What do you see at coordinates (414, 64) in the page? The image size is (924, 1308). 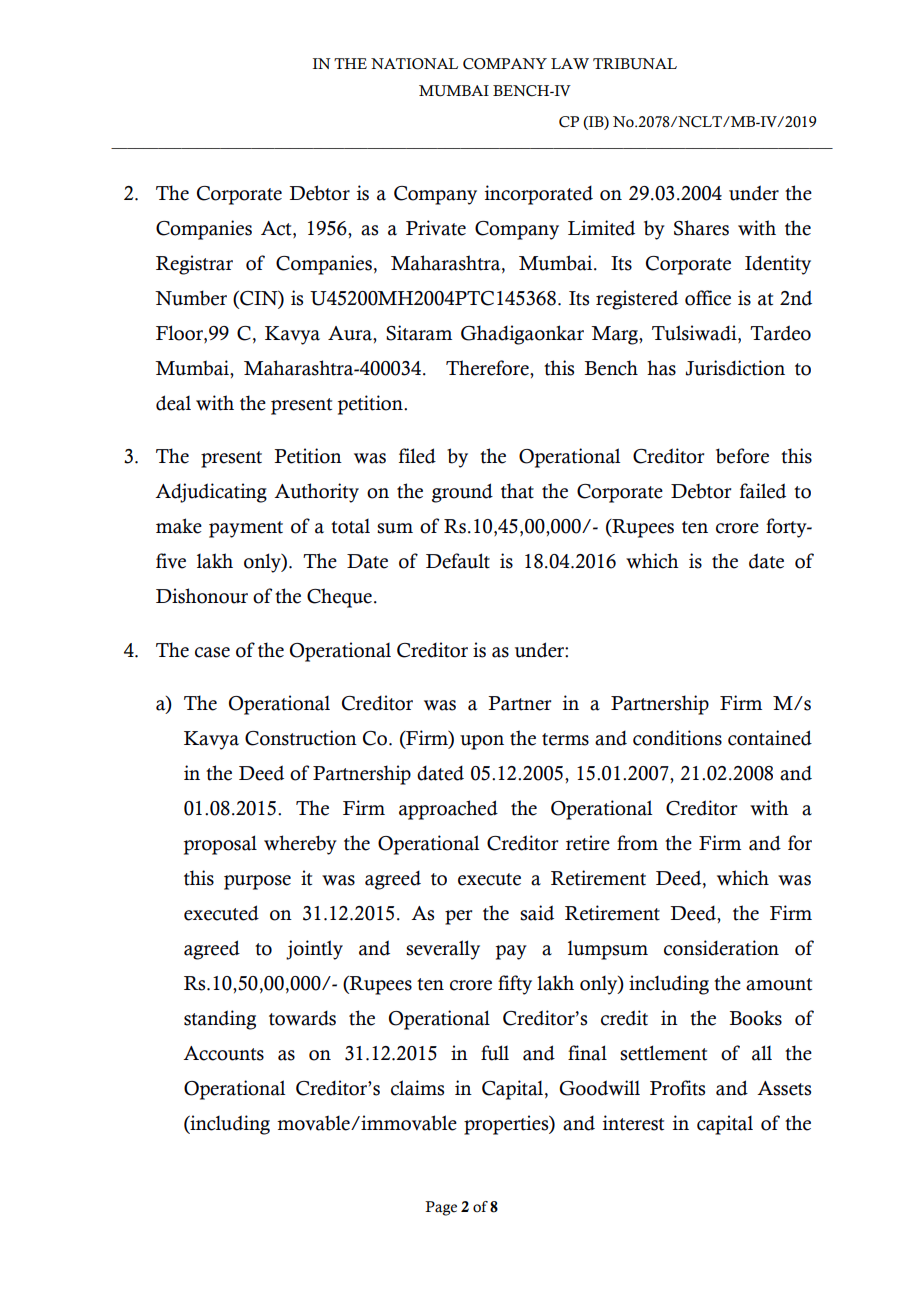 I see `NATIONAL` at bounding box center [414, 64].
